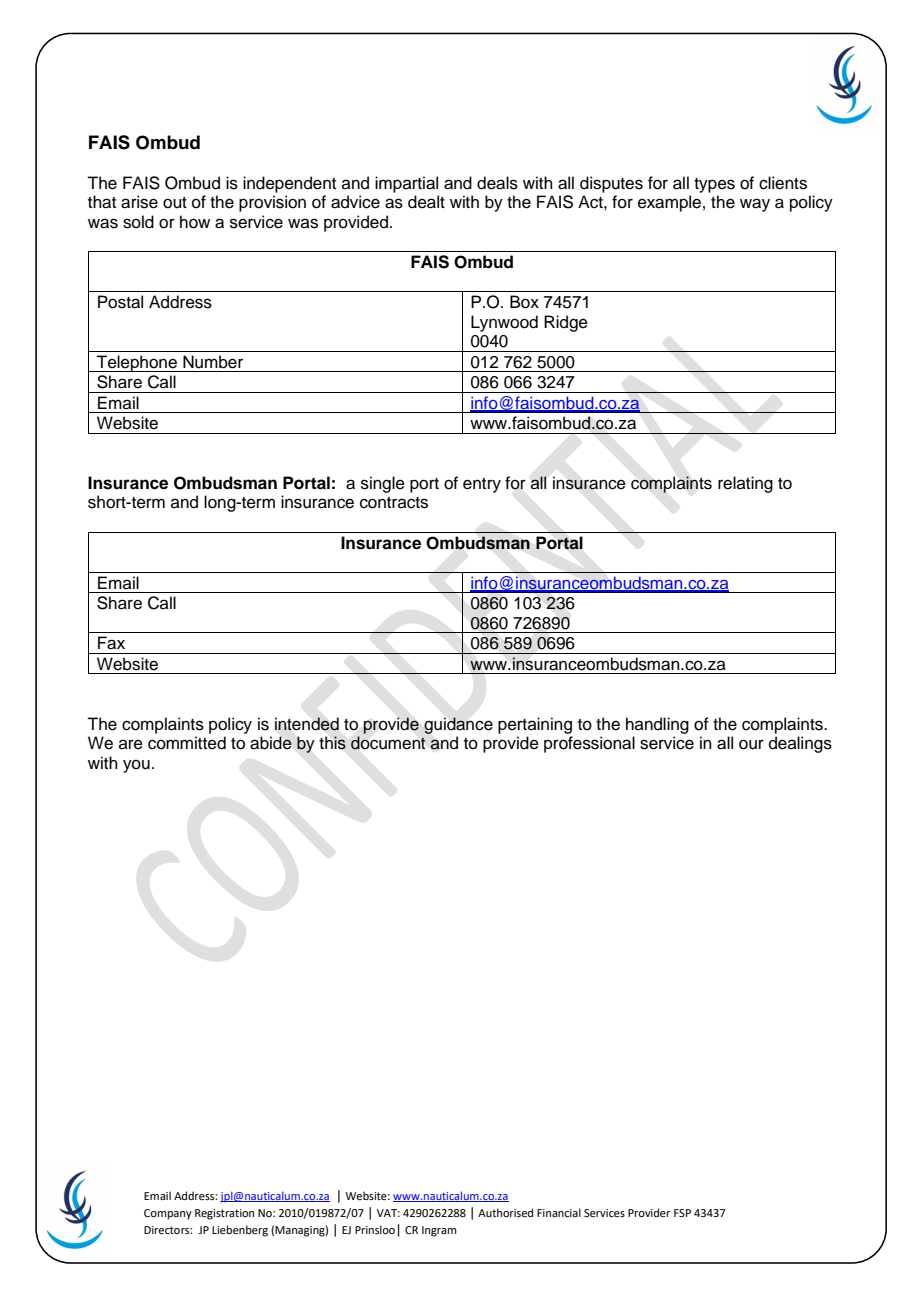  I want to click on Company, so click(168, 1214).
